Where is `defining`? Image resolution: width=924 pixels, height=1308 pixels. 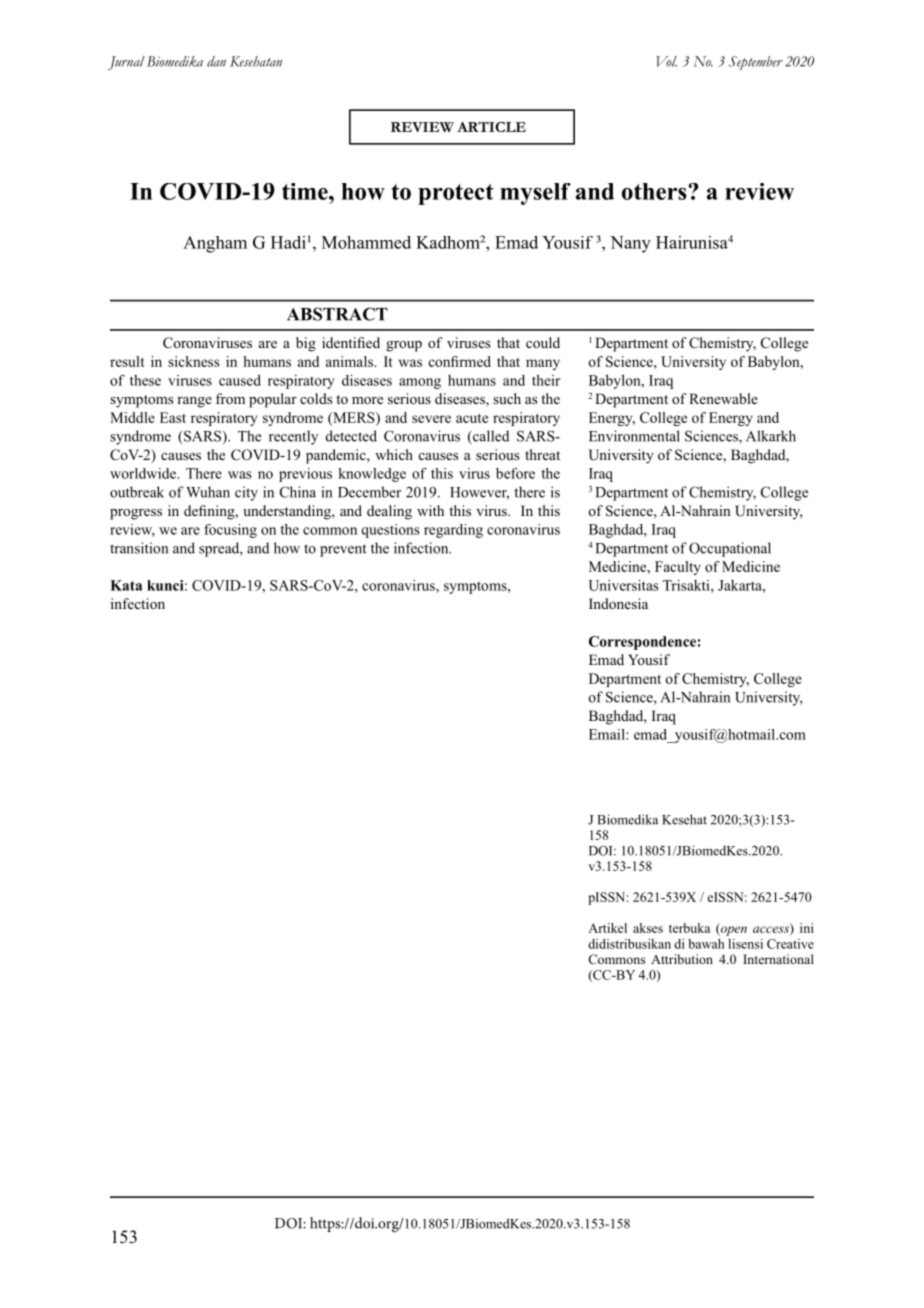
defining is located at coordinates (210, 512).
